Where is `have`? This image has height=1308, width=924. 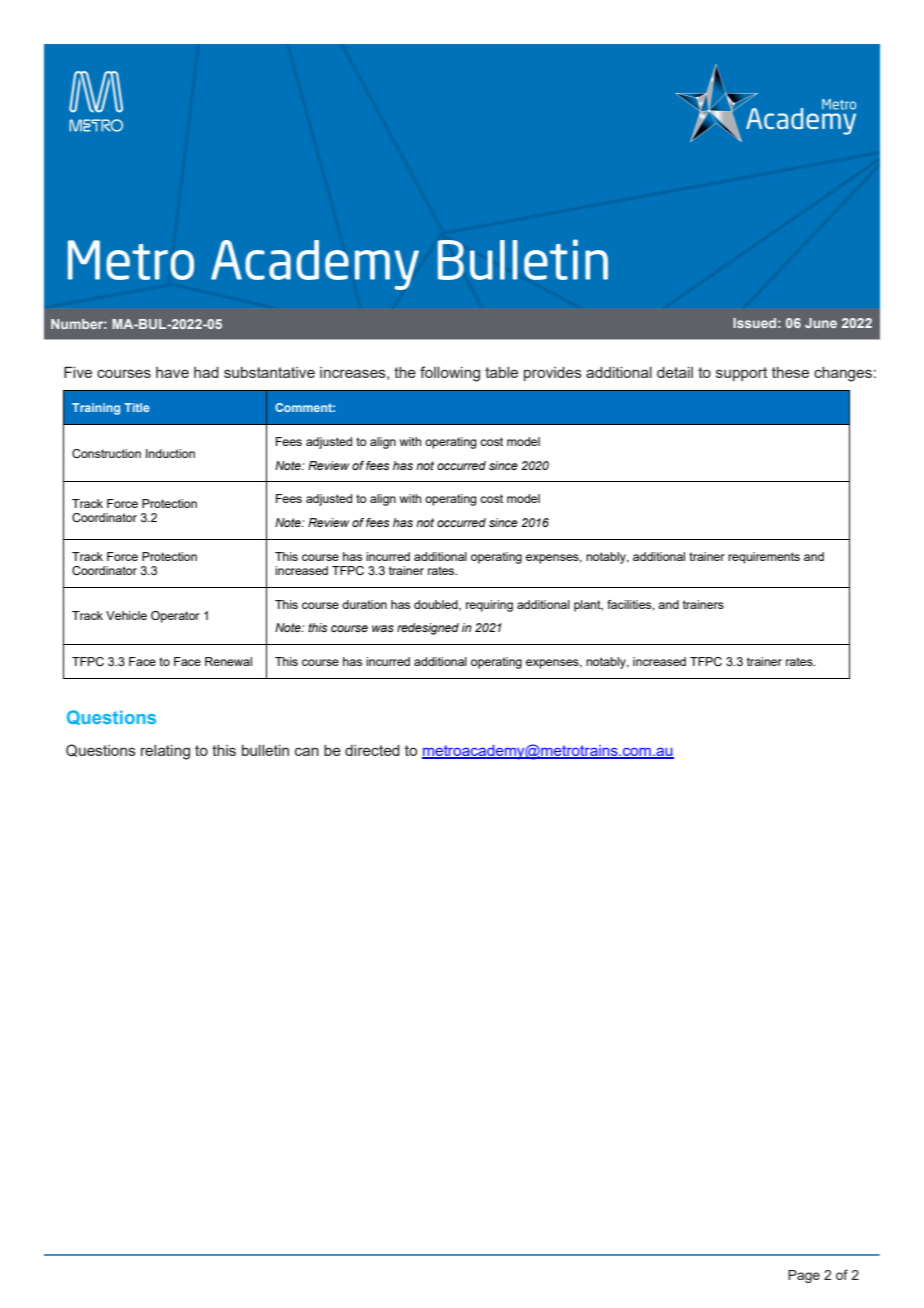 have is located at coordinates (172, 372).
